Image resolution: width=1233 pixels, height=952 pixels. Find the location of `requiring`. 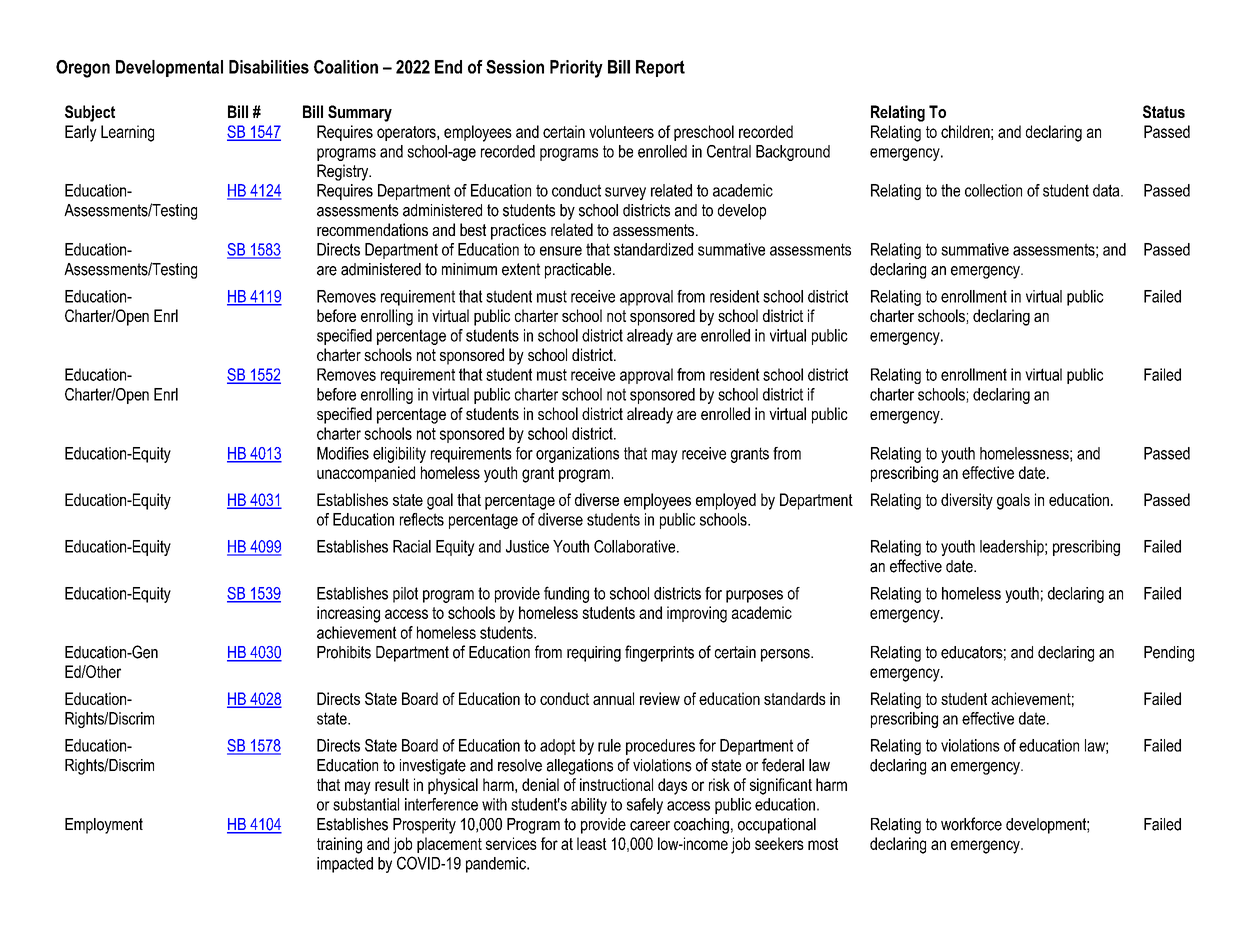

requiring is located at coordinates (594, 654).
